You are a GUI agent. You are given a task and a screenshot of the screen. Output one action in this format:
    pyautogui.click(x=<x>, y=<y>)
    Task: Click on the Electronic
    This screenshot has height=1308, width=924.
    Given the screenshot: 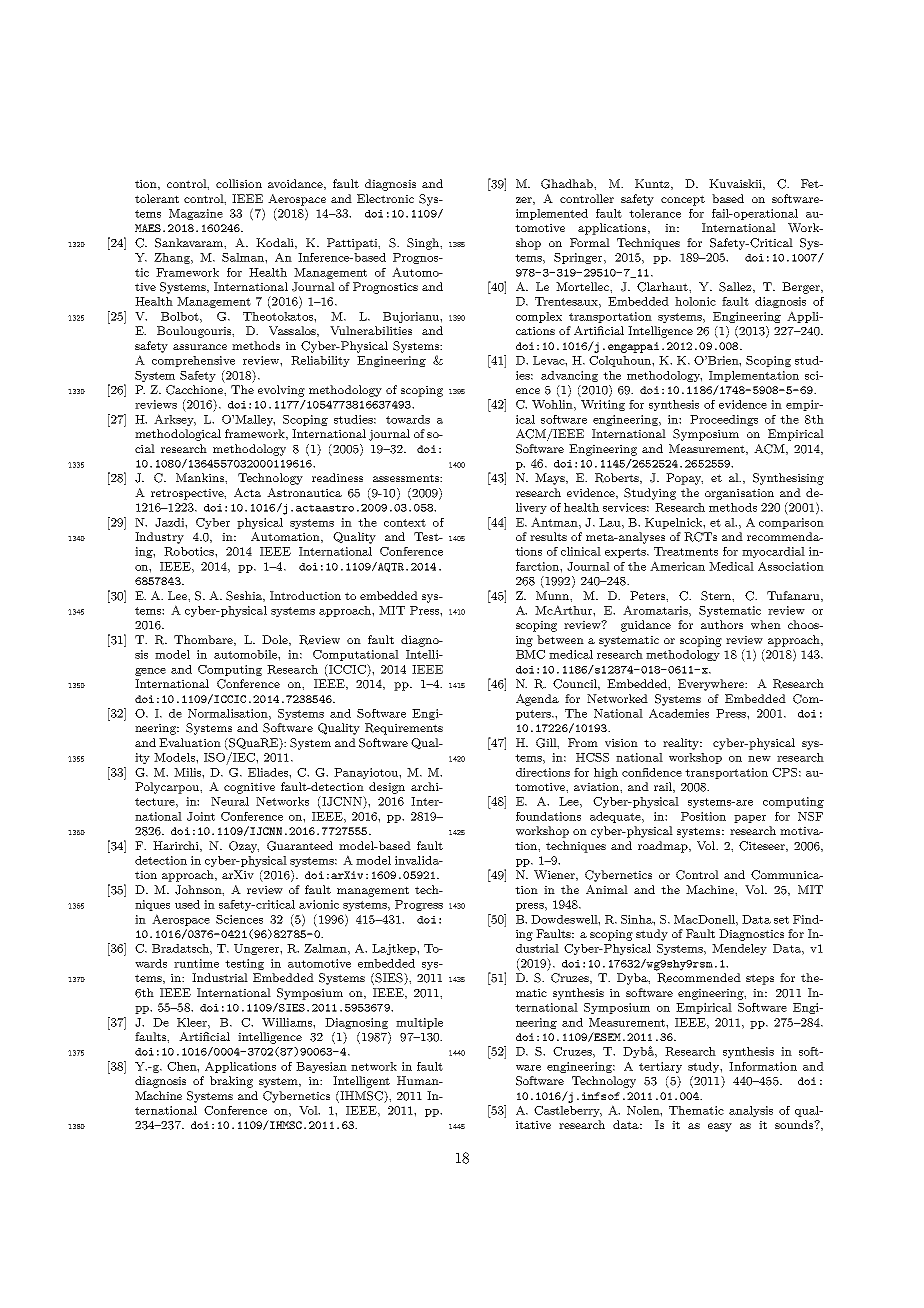 What is the action you would take?
    pyautogui.click(x=385, y=198)
